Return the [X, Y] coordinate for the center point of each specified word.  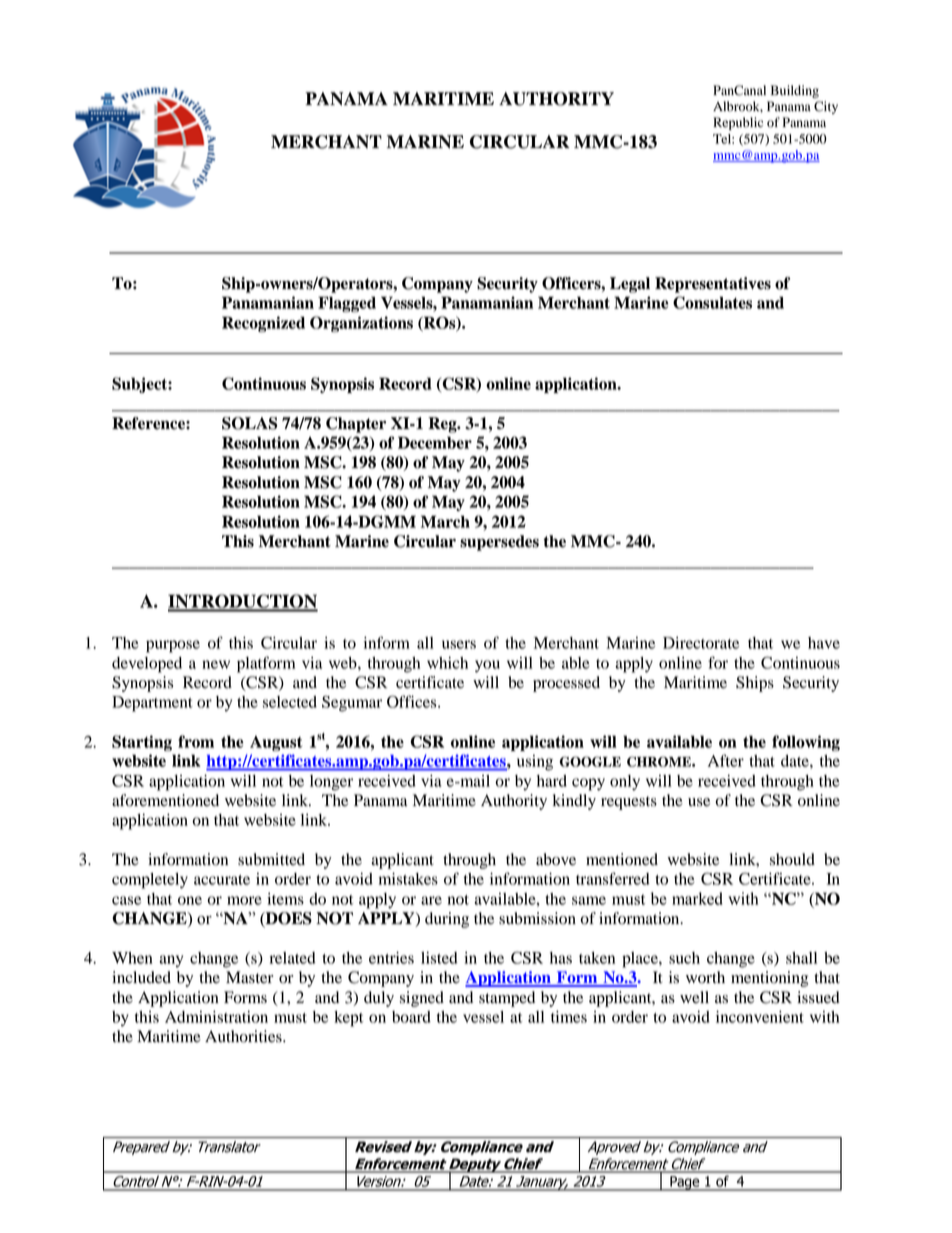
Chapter [356, 425]
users [459, 644]
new [216, 664]
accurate [222, 880]
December [435, 442]
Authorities [244, 1036]
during [447, 920]
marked [697, 898]
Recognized [263, 324]
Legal [630, 285]
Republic [738, 123]
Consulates [712, 302]
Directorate [701, 643]
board [411, 1017]
